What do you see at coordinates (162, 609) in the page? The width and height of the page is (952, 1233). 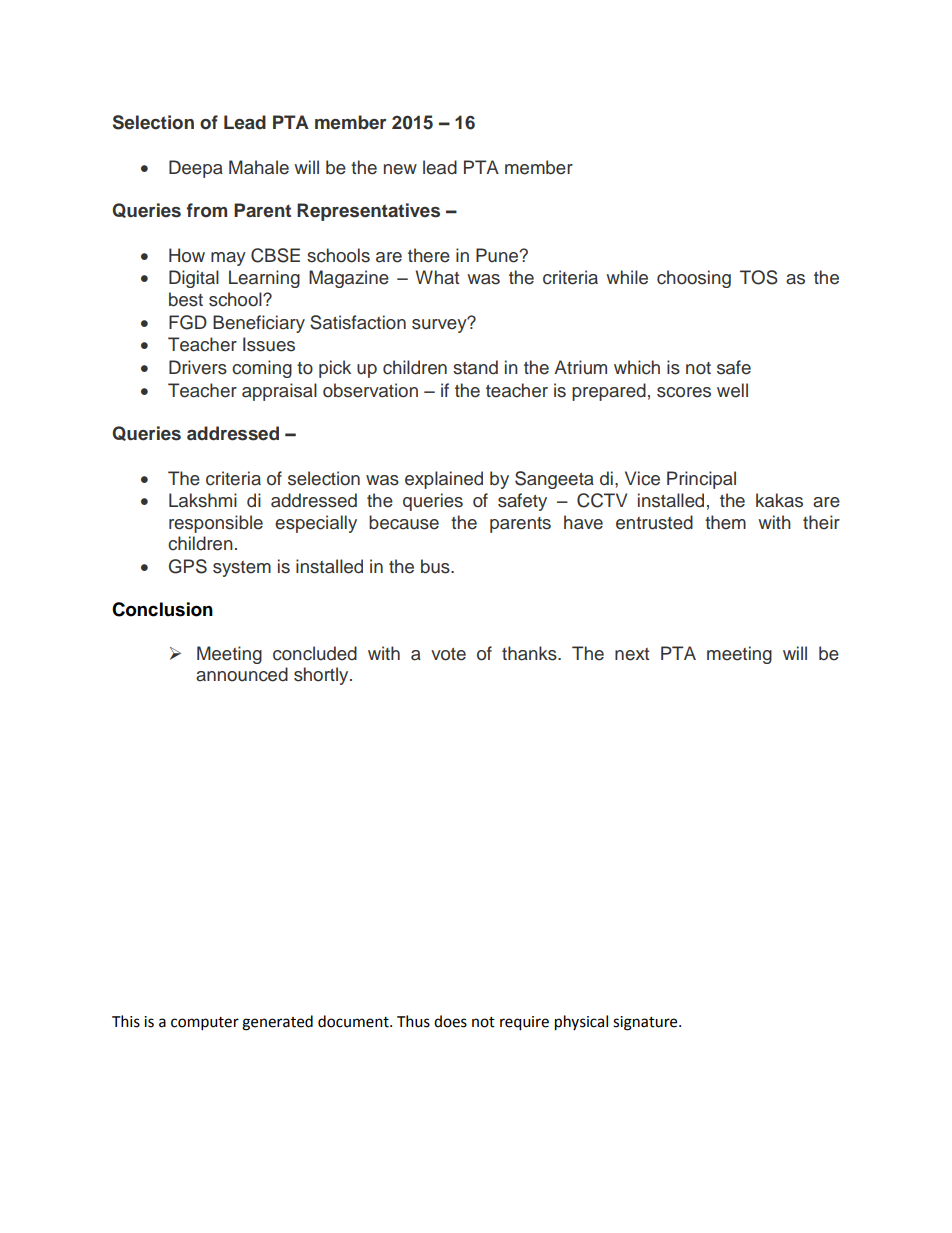 I see `Conclusion` at bounding box center [162, 609].
